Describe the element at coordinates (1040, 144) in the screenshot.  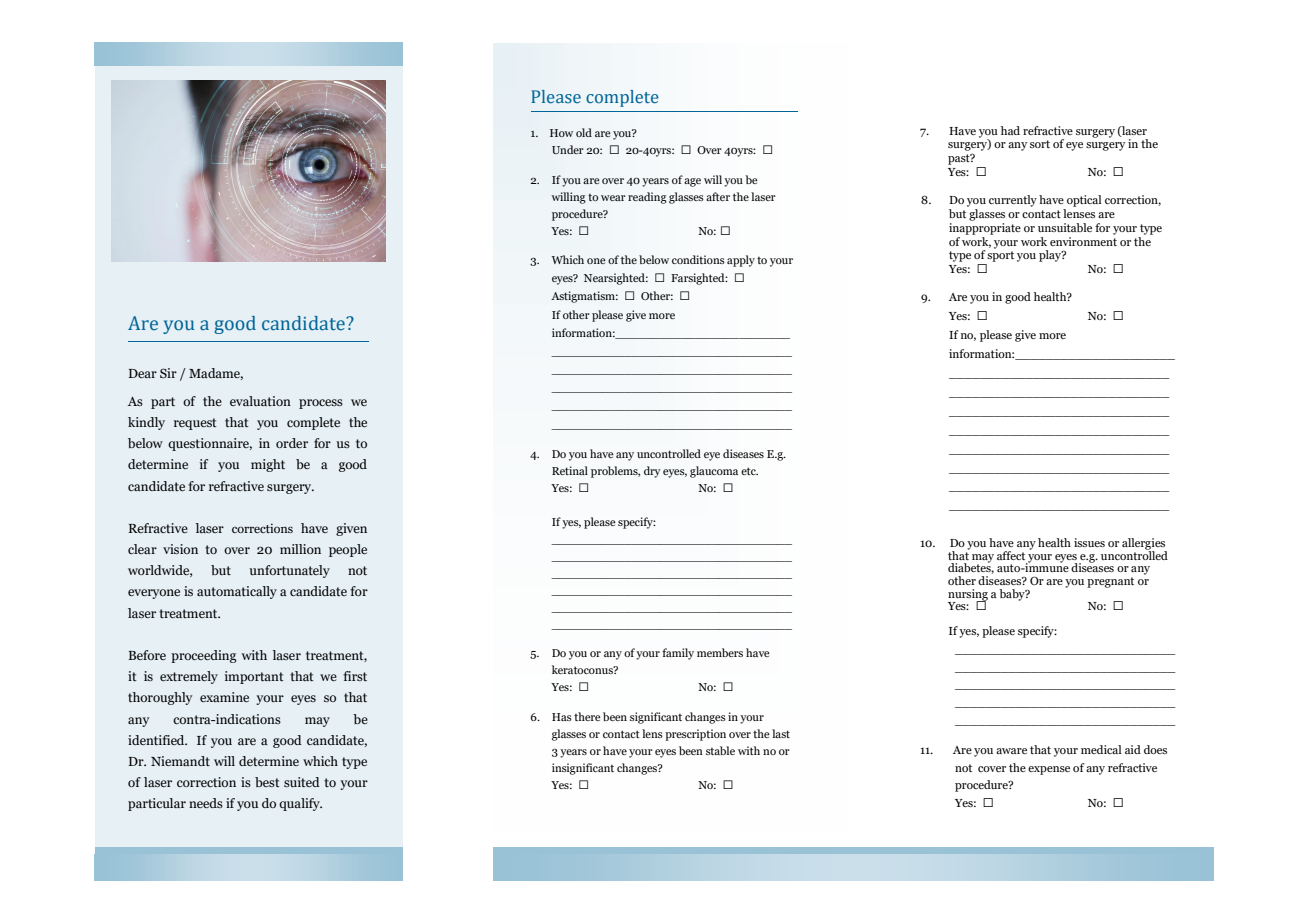
I see `sort` at that location.
